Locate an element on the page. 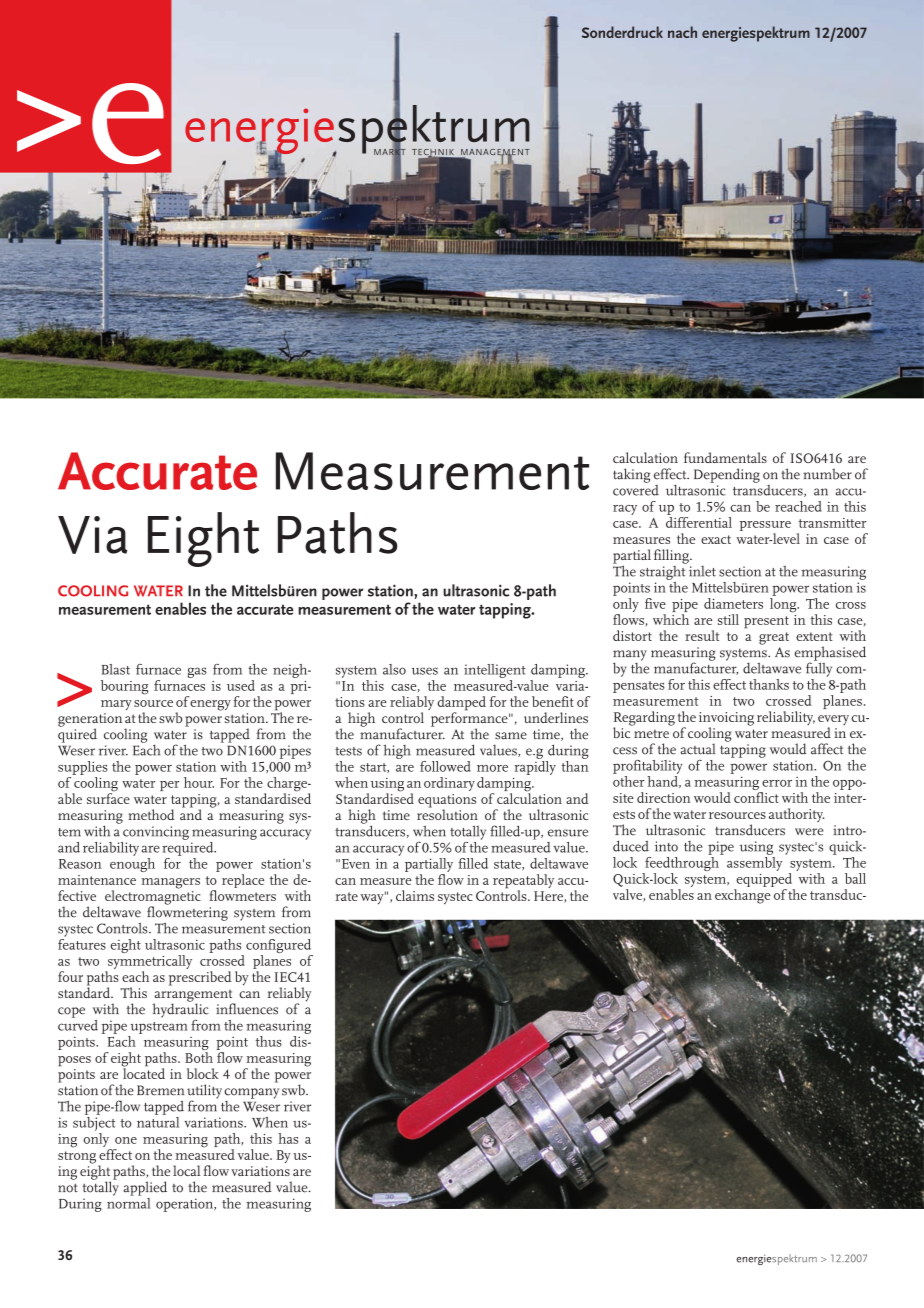 The image size is (924, 1308). Depending is located at coordinates (727, 475).
